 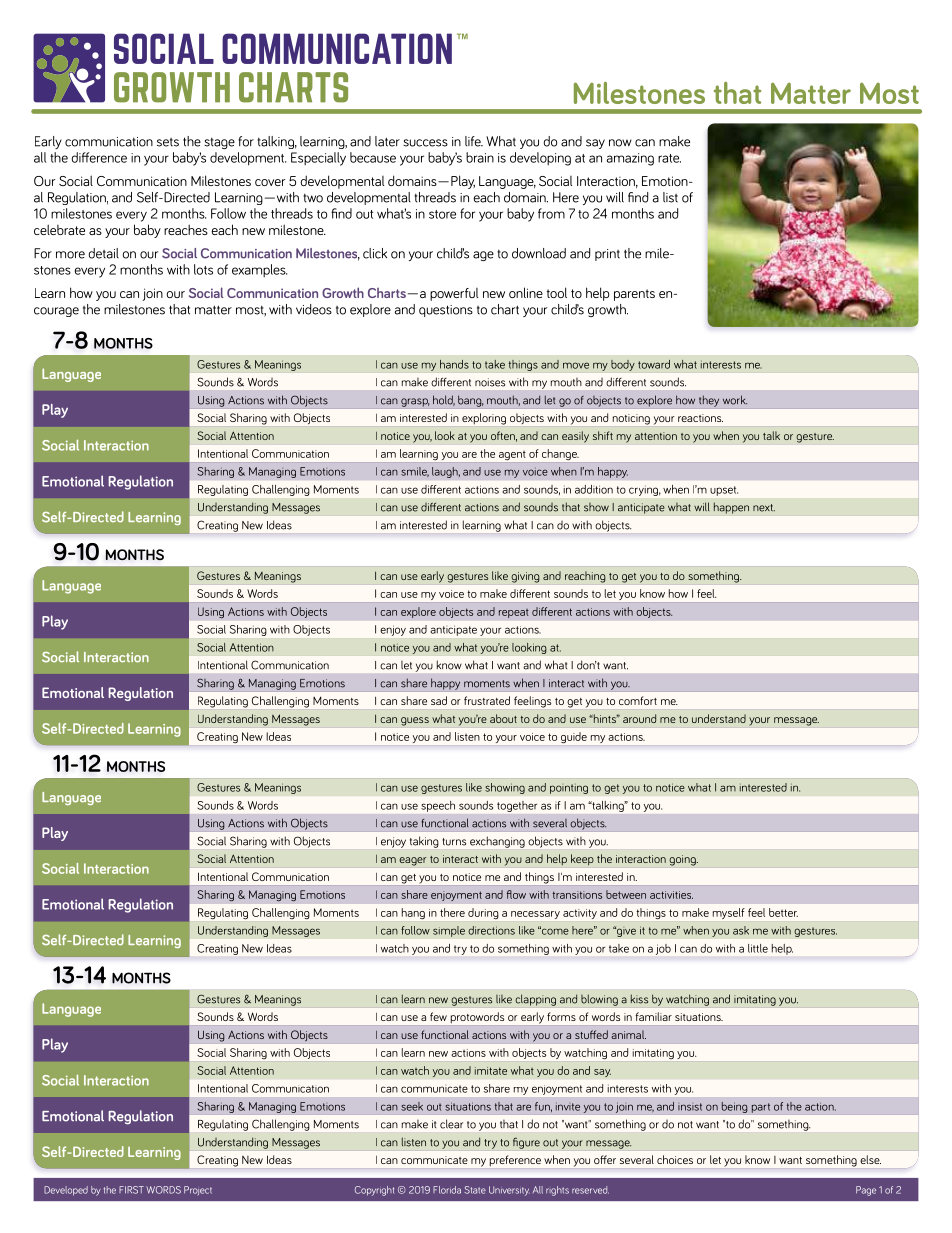 I want to click on State, so click(x=475, y=1190).
